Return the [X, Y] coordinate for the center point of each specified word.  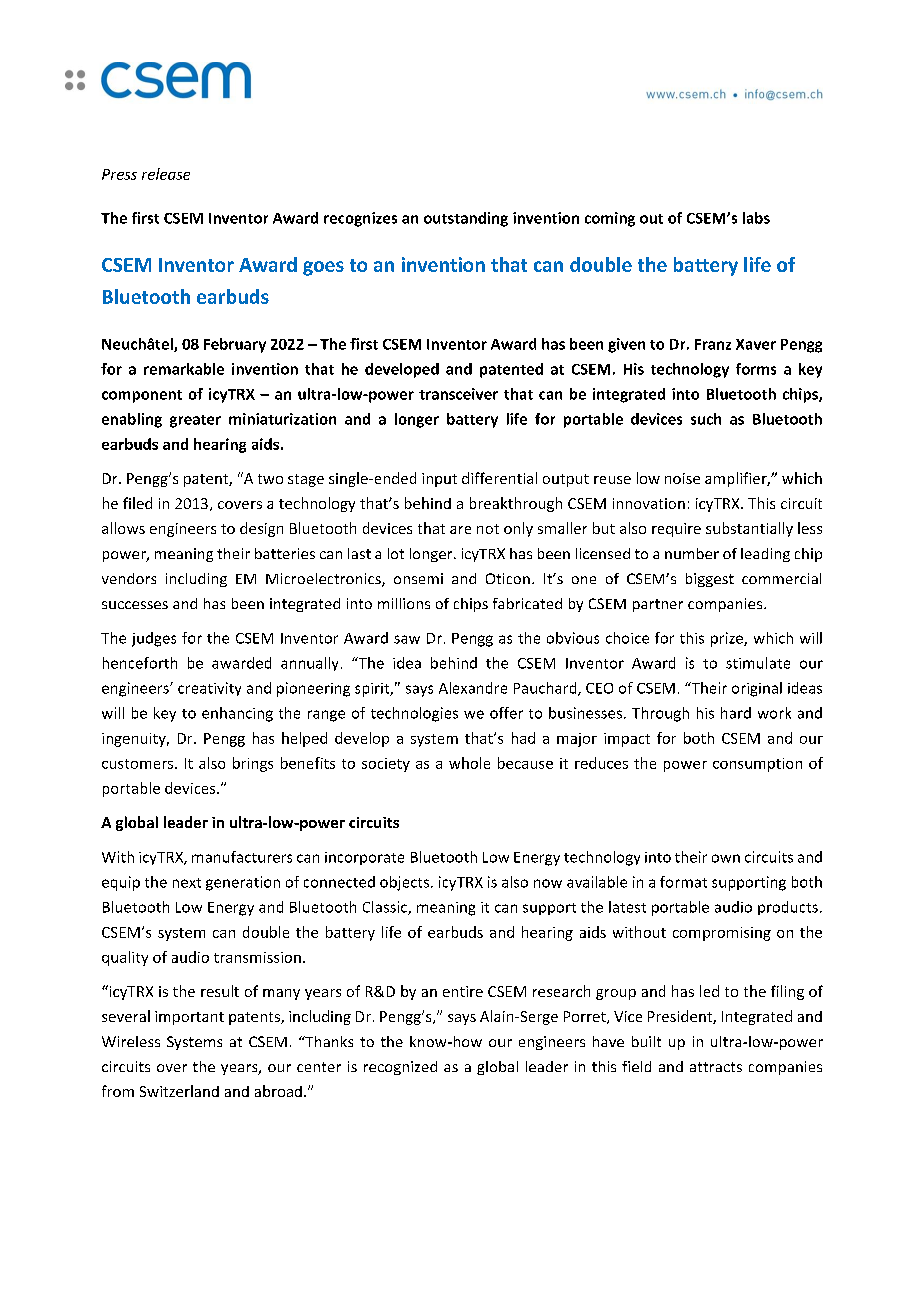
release [166, 174]
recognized [400, 1068]
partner [658, 605]
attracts [716, 1067]
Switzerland [179, 1091]
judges [154, 639]
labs [756, 218]
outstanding [466, 219]
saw [407, 639]
